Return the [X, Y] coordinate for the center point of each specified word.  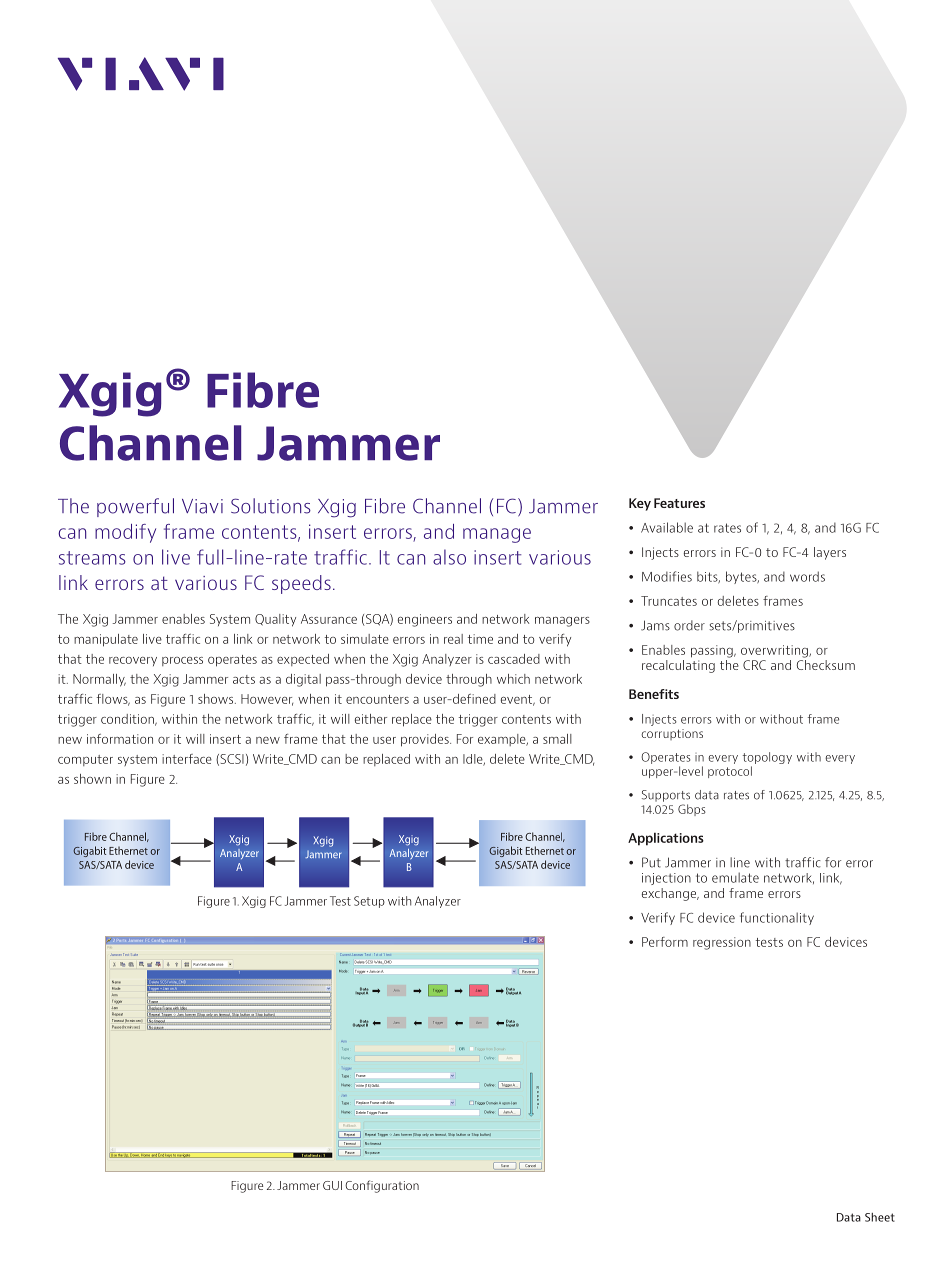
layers [830, 553]
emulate [735, 877]
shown [92, 779]
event [518, 700]
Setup [369, 902]
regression [722, 943]
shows [217, 699]
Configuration [382, 1186]
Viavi [202, 506]
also [449, 557]
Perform [665, 942]
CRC [754, 665]
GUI [332, 1185]
